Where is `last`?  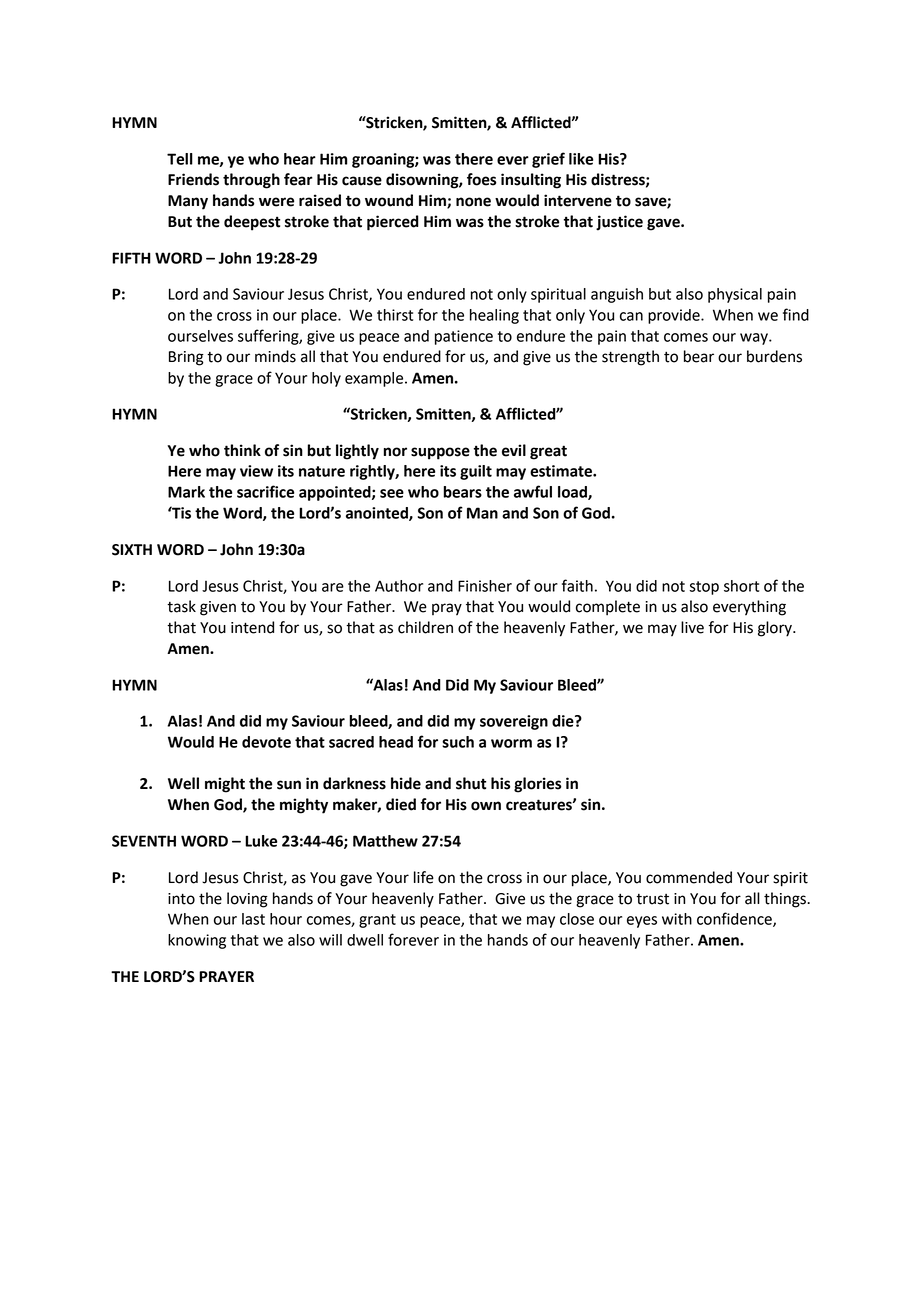 last is located at coordinates (253, 919).
